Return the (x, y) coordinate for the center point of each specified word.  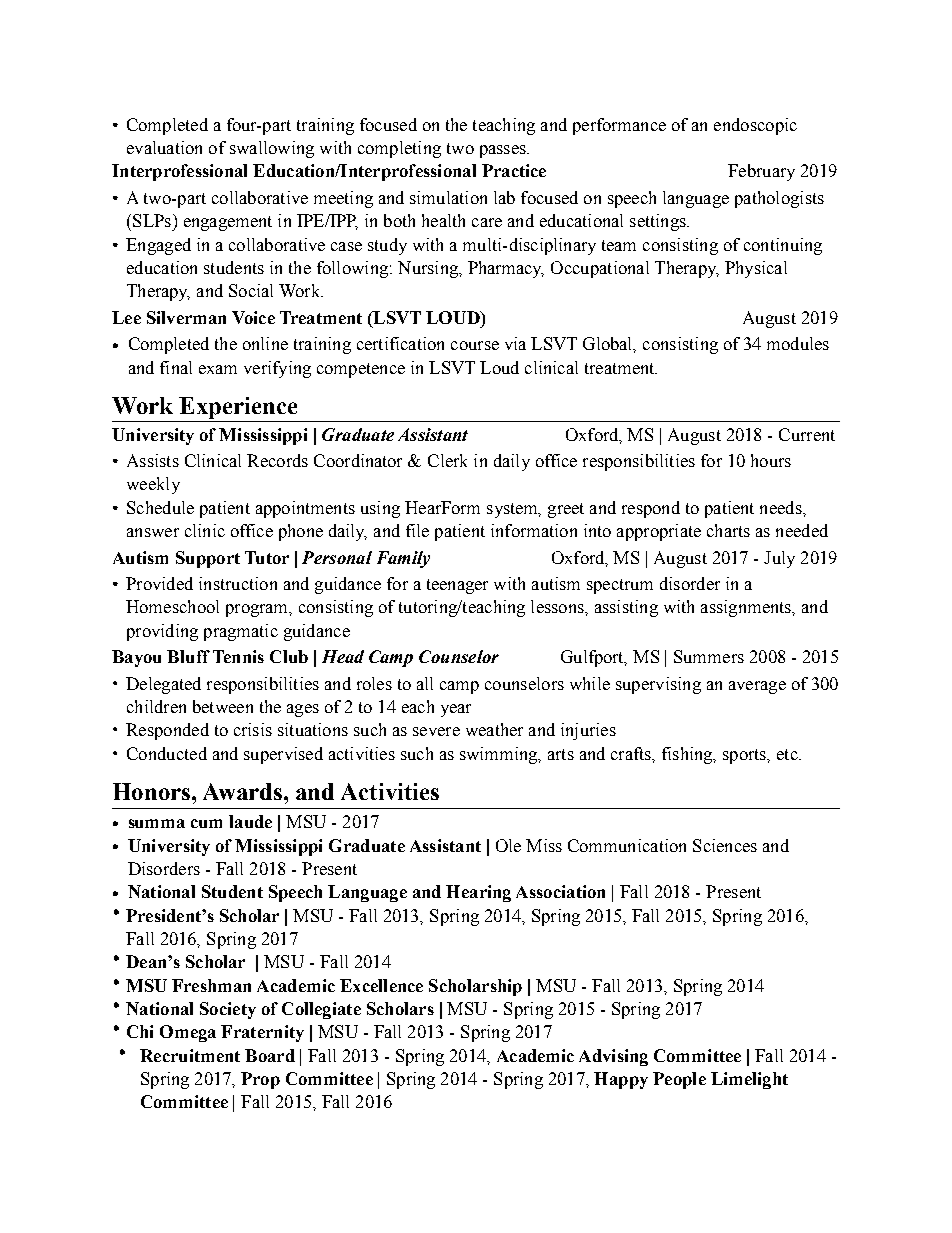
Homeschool (172, 606)
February (761, 172)
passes (504, 151)
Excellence (381, 985)
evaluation (164, 147)
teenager (457, 586)
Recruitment (190, 1055)
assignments (747, 608)
